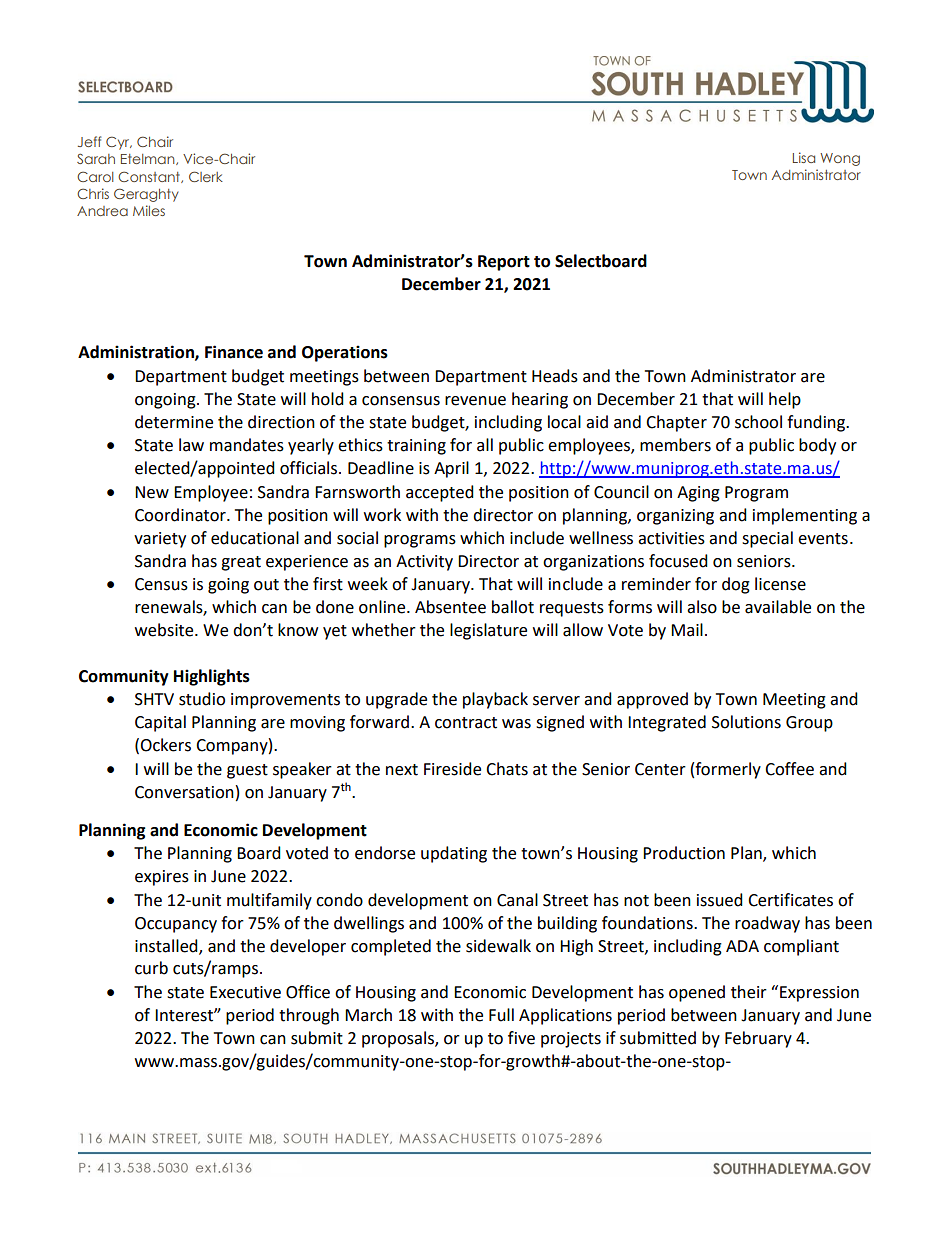 The height and width of the document is (1233, 952). What do you see at coordinates (206, 176) in the document?
I see `Clerk` at bounding box center [206, 176].
